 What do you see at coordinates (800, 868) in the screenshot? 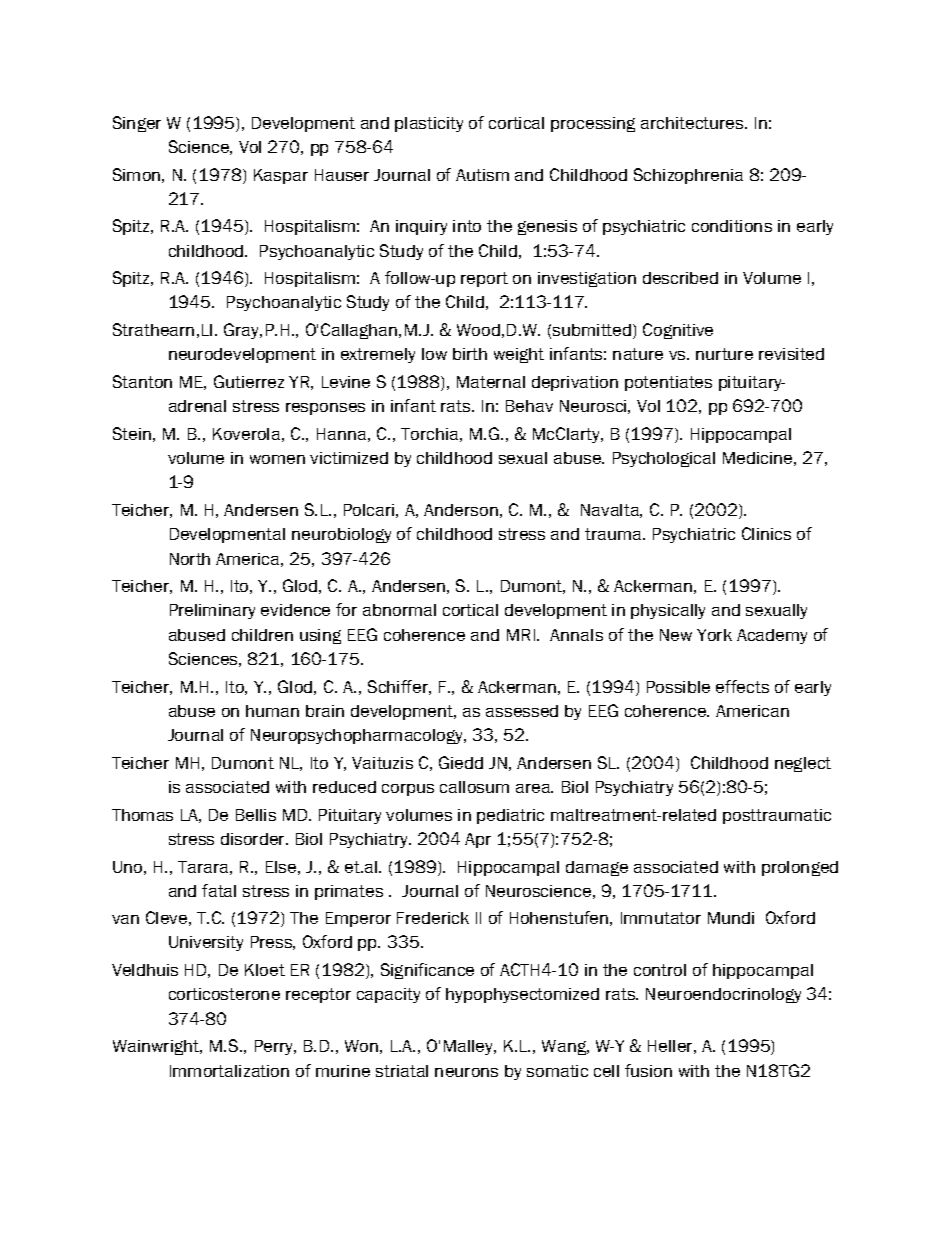
I see `prolonged` at bounding box center [800, 868].
